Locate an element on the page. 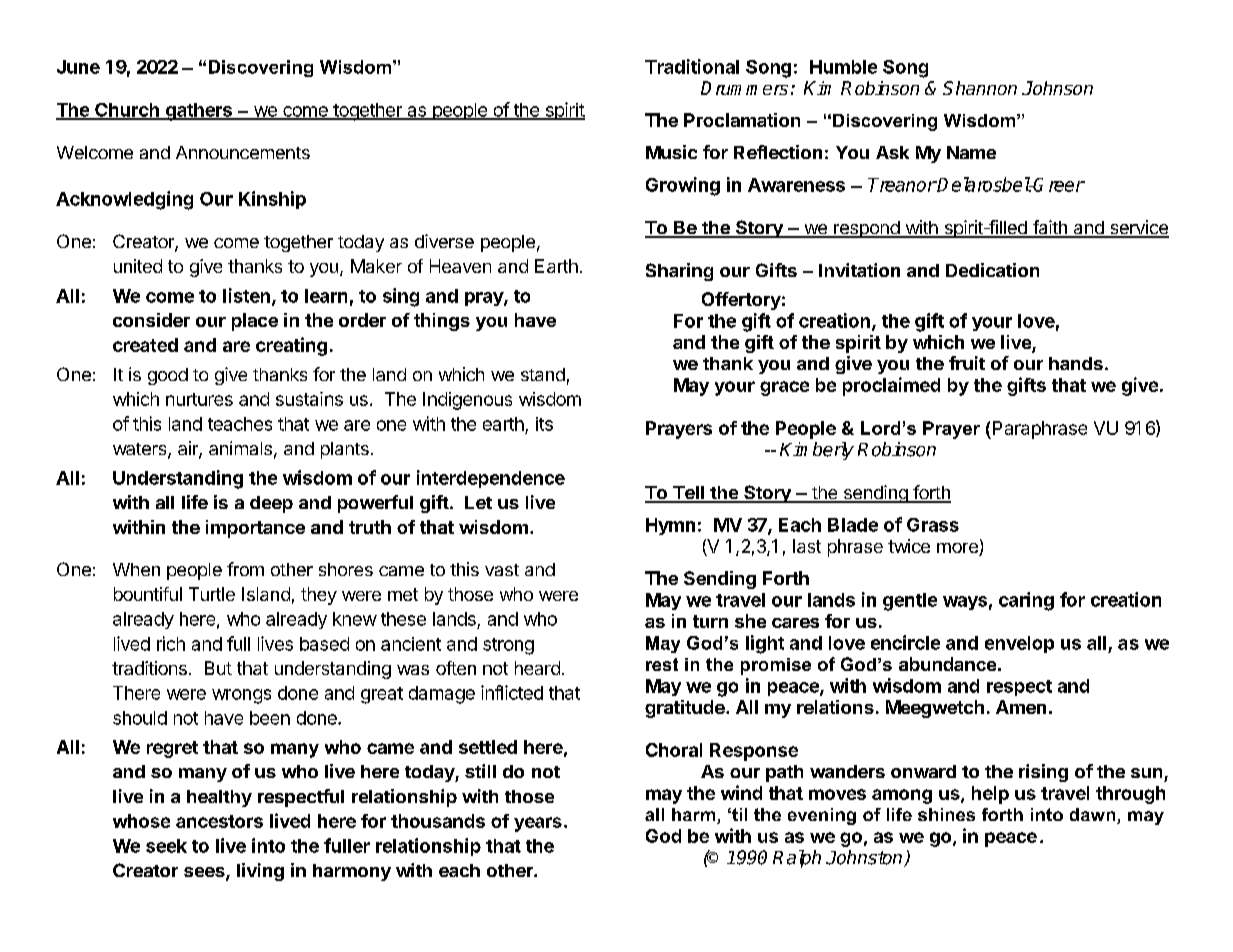  air is located at coordinates (189, 449).
